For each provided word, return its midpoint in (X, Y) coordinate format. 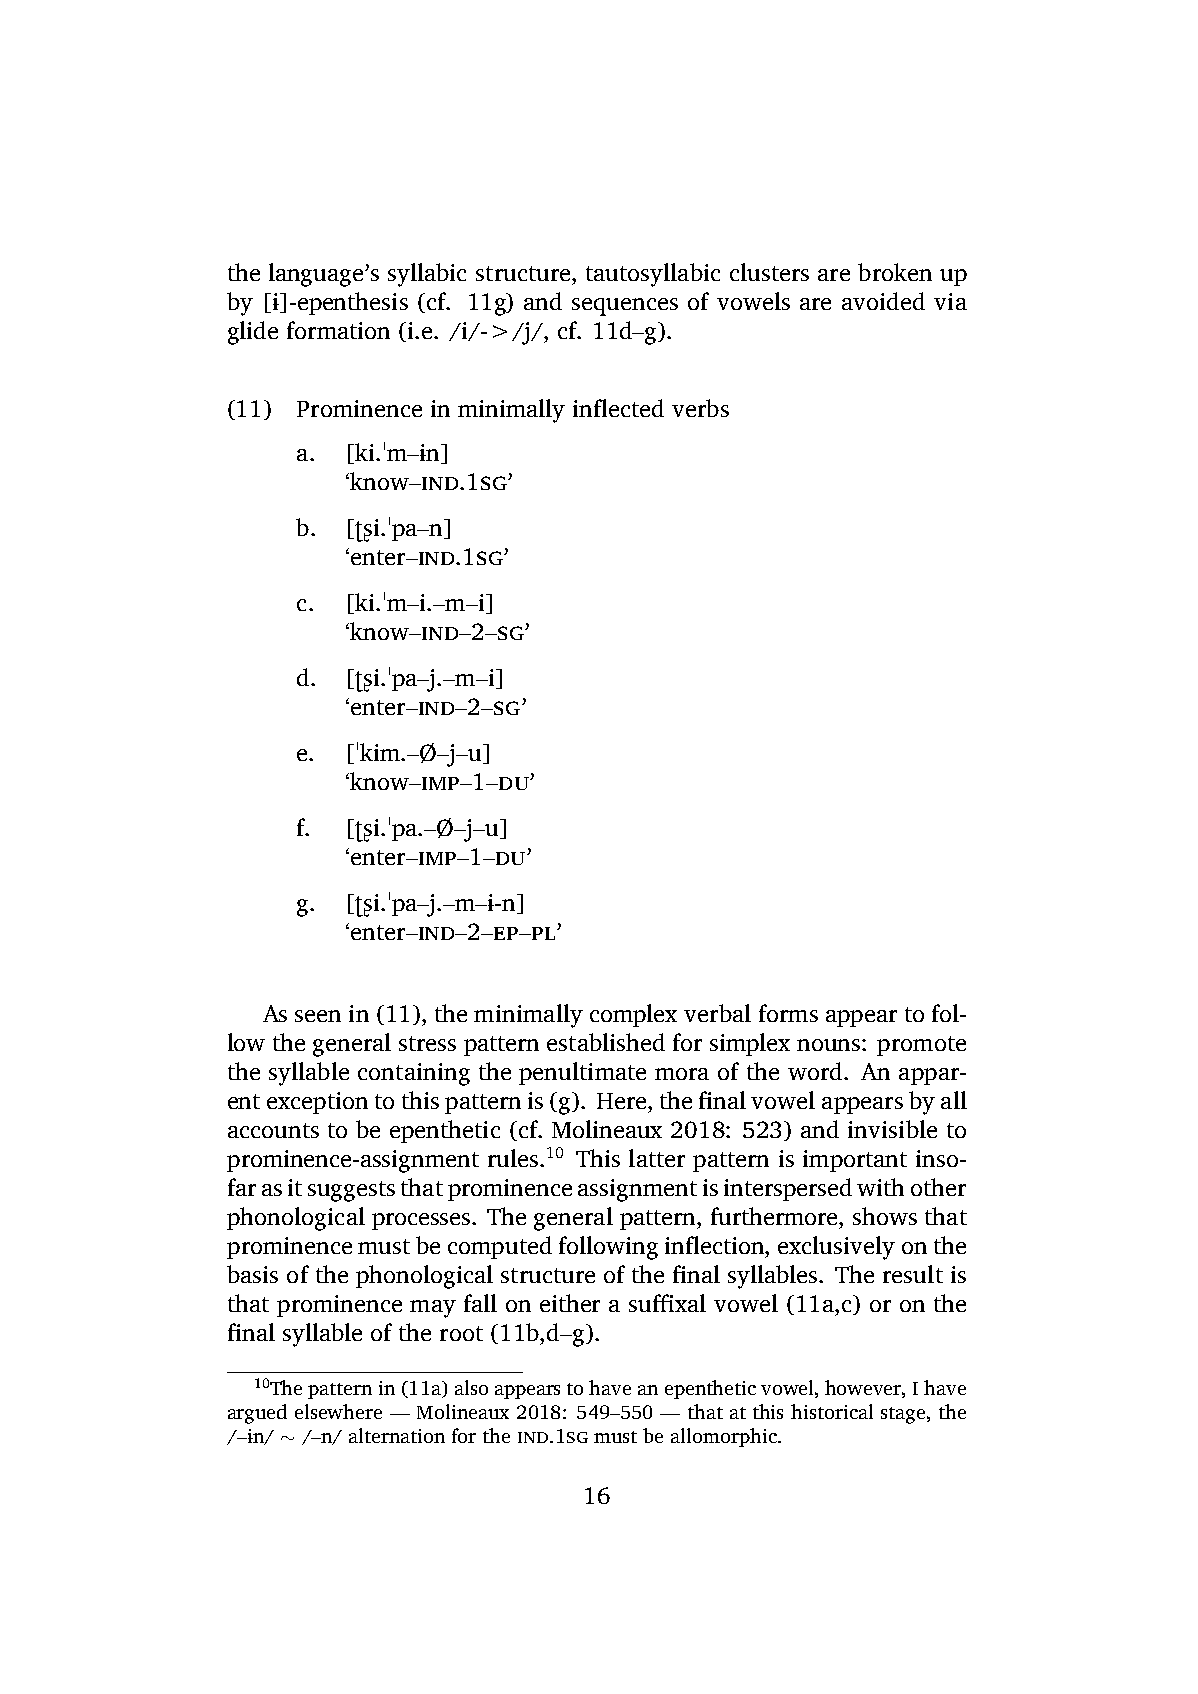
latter (657, 1158)
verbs (700, 408)
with (880, 1187)
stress (427, 1043)
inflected (618, 408)
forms (788, 1013)
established (606, 1042)
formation (338, 330)
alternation (397, 1435)
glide (253, 333)
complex (633, 1015)
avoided (883, 301)
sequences (625, 307)
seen (318, 1016)
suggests (351, 1191)
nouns (830, 1045)
